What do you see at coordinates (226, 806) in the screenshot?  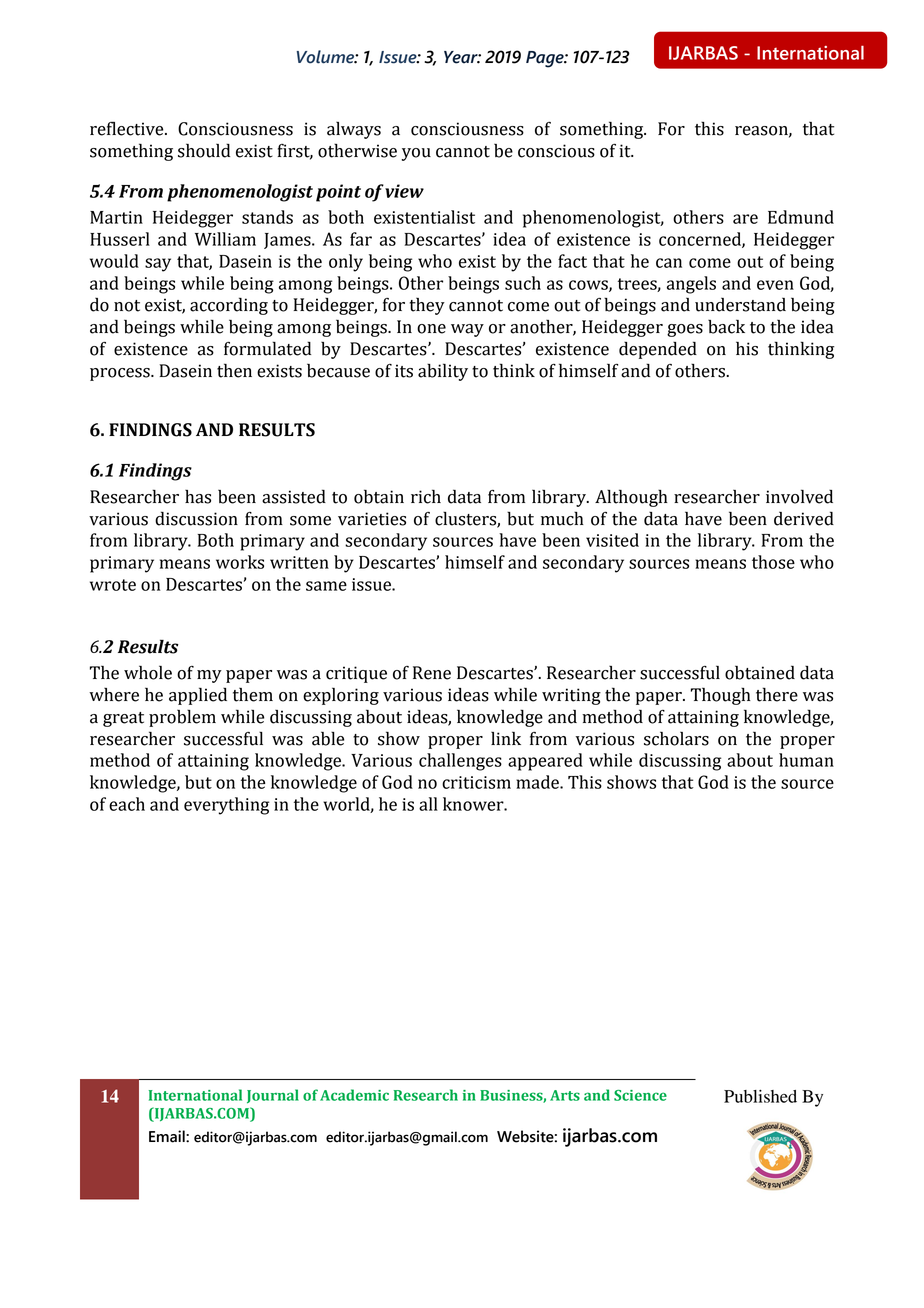 I see `everything` at bounding box center [226, 806].
